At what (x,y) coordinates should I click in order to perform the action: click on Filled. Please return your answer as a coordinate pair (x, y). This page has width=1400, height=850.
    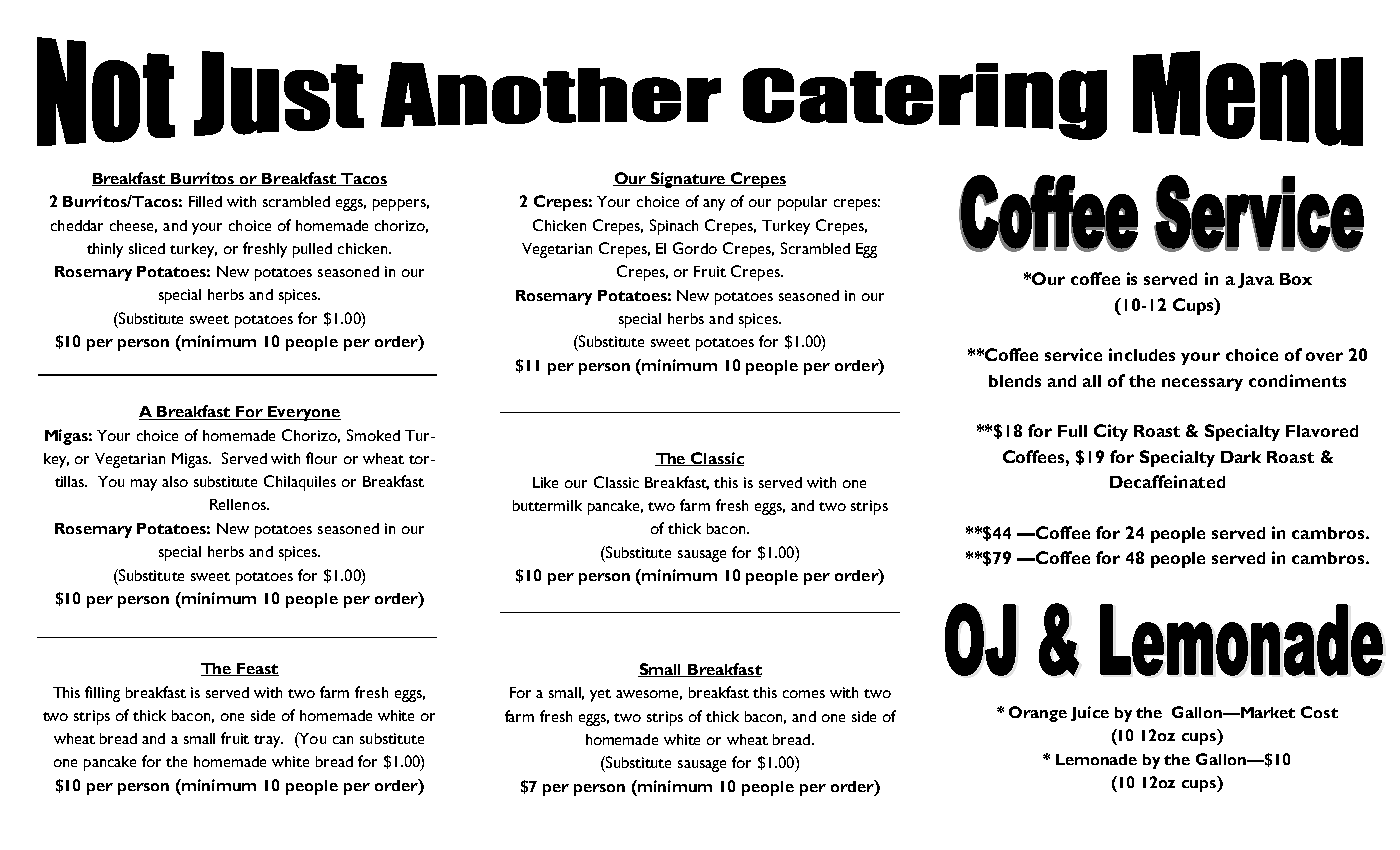
    Looking at the image, I should click on (205, 201).
